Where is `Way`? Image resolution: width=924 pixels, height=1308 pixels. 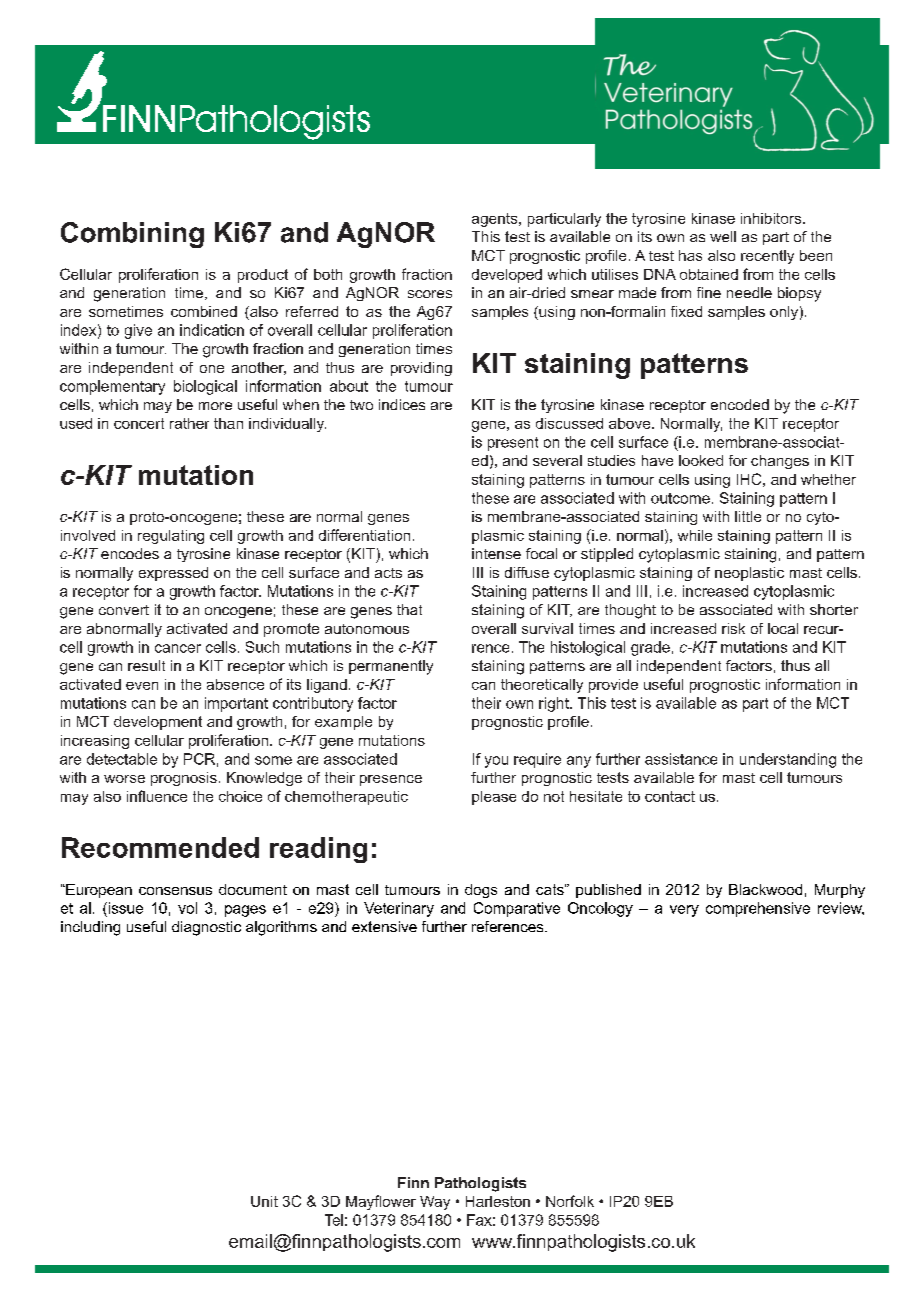 Way is located at coordinates (435, 1203).
